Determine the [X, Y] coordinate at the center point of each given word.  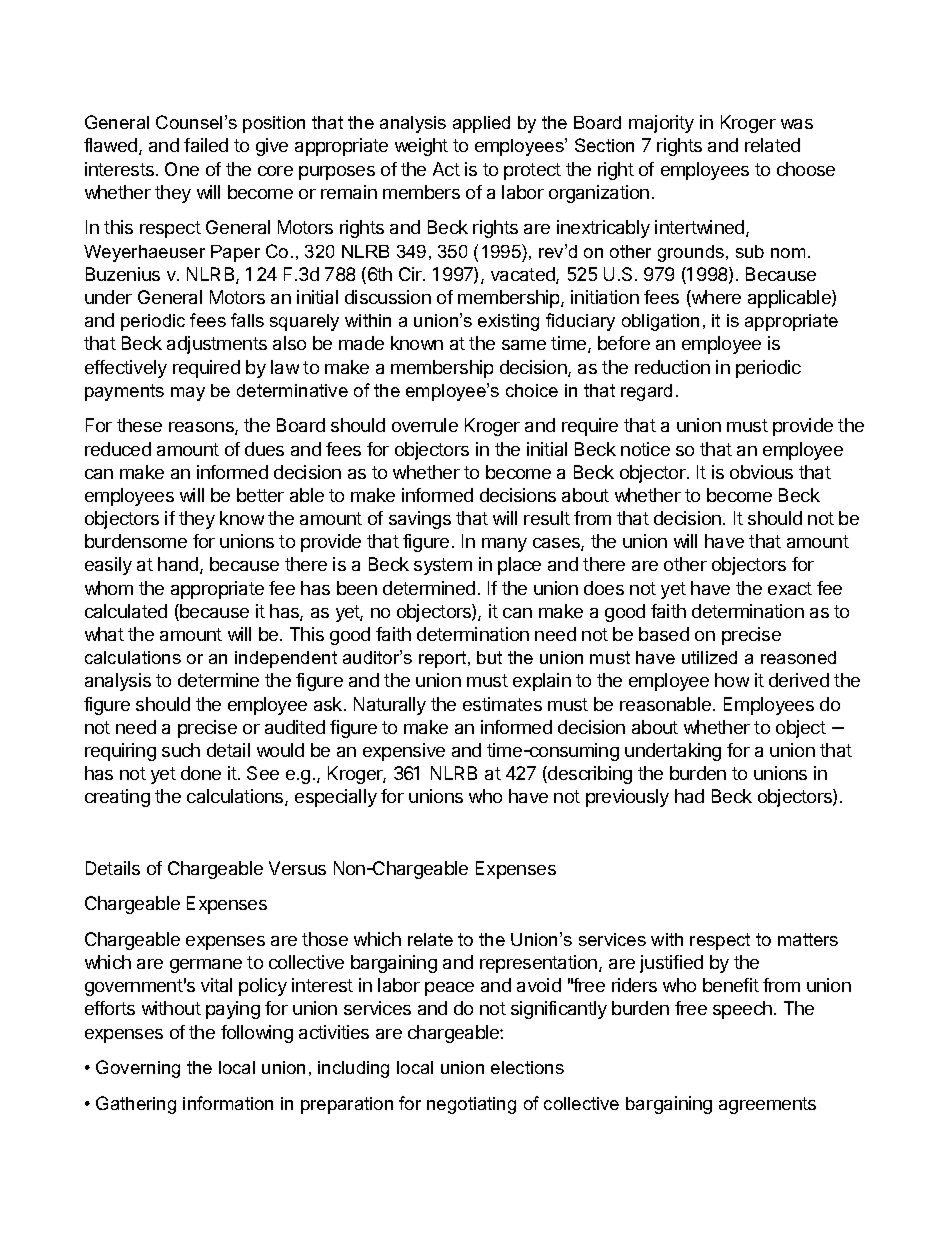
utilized [709, 657]
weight [421, 147]
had [689, 796]
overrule [425, 425]
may [188, 394]
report [444, 659]
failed [206, 145]
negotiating [471, 1105]
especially [336, 798]
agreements [767, 1105]
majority [661, 124]
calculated [126, 611]
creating [117, 798]
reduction [672, 367]
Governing [138, 1069]
